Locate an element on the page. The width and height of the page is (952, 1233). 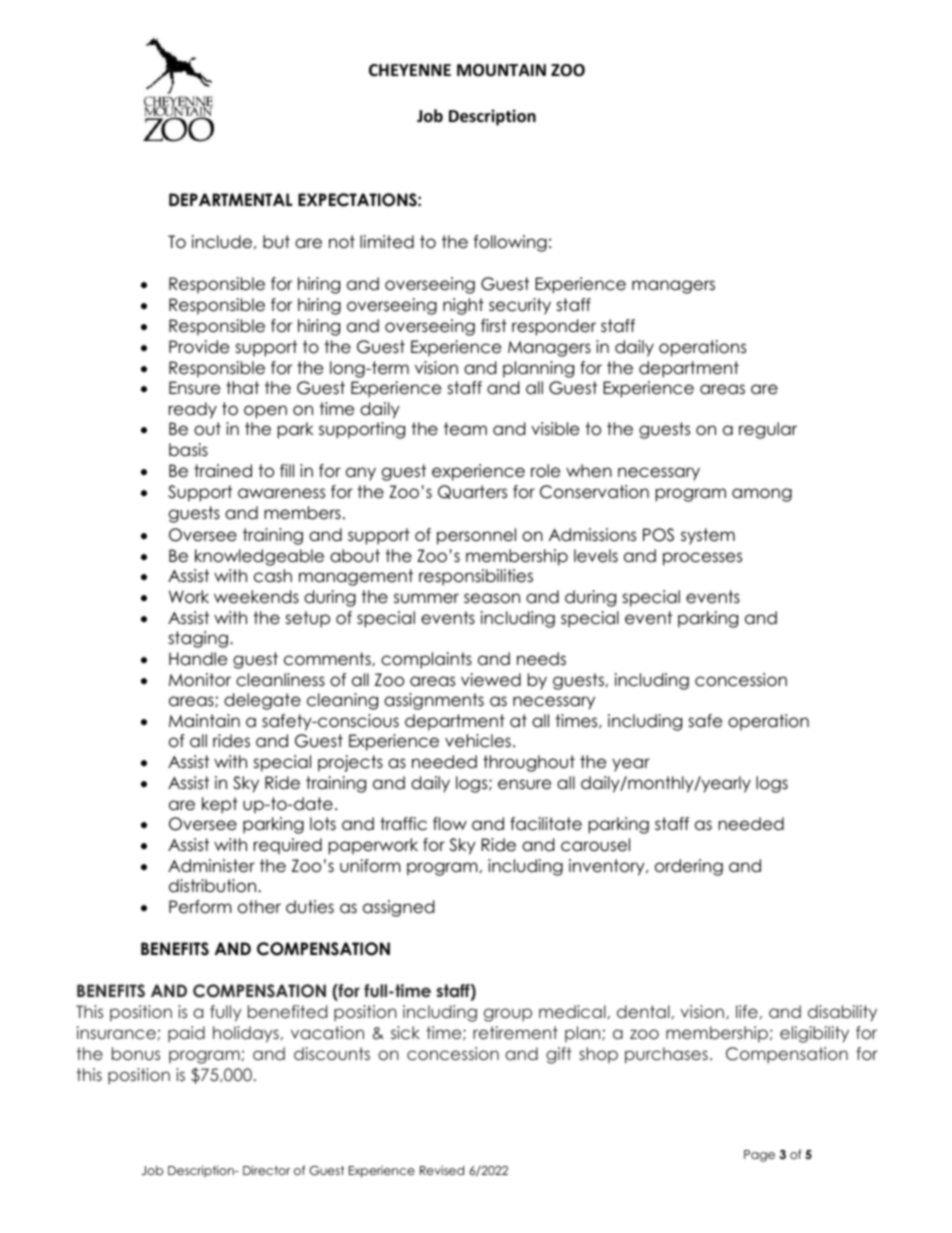
Provide is located at coordinates (199, 347).
